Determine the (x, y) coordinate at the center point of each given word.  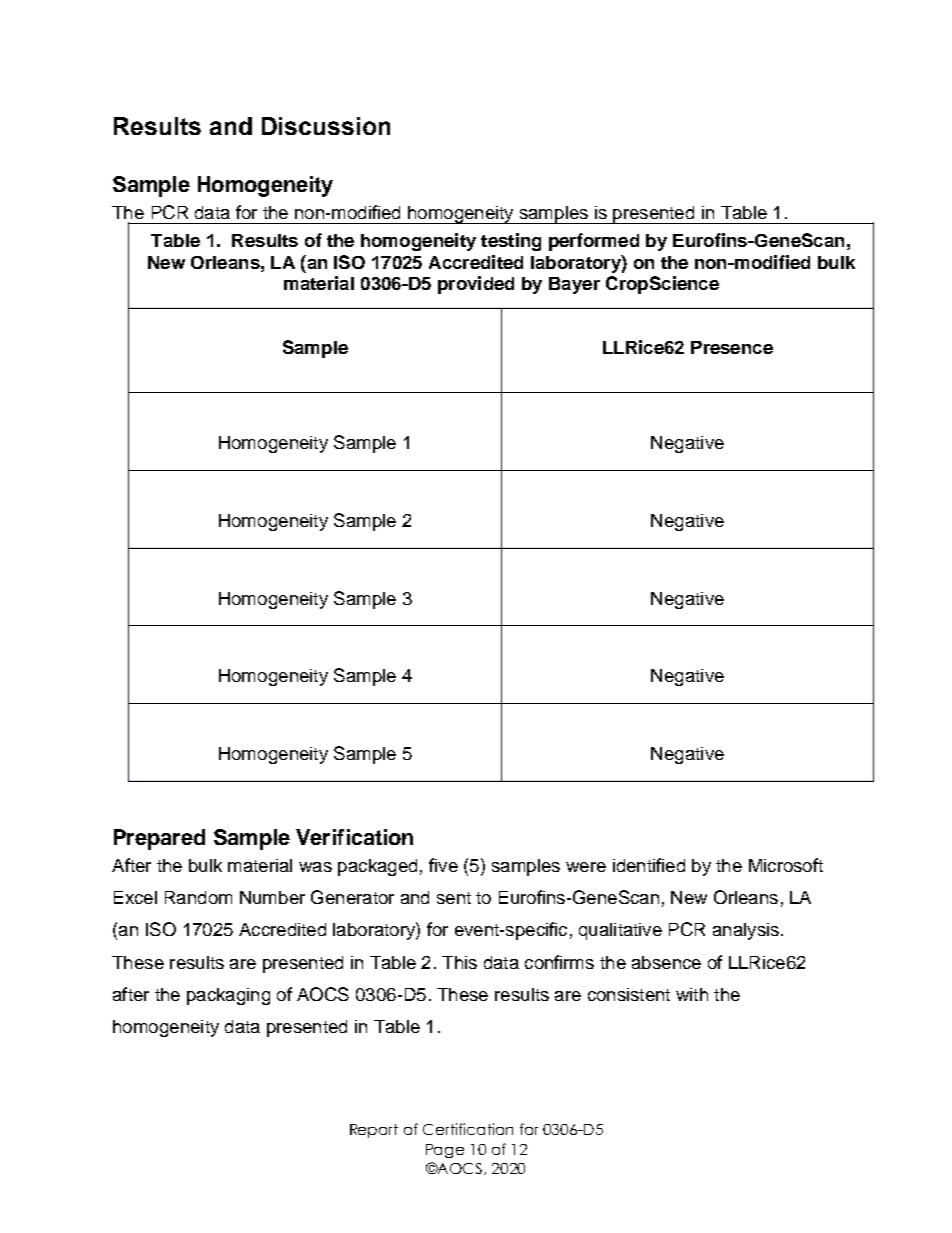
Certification (468, 1129)
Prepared (159, 839)
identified (649, 865)
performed (594, 242)
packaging (228, 996)
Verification (354, 837)
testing (511, 242)
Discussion (326, 126)
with (692, 994)
